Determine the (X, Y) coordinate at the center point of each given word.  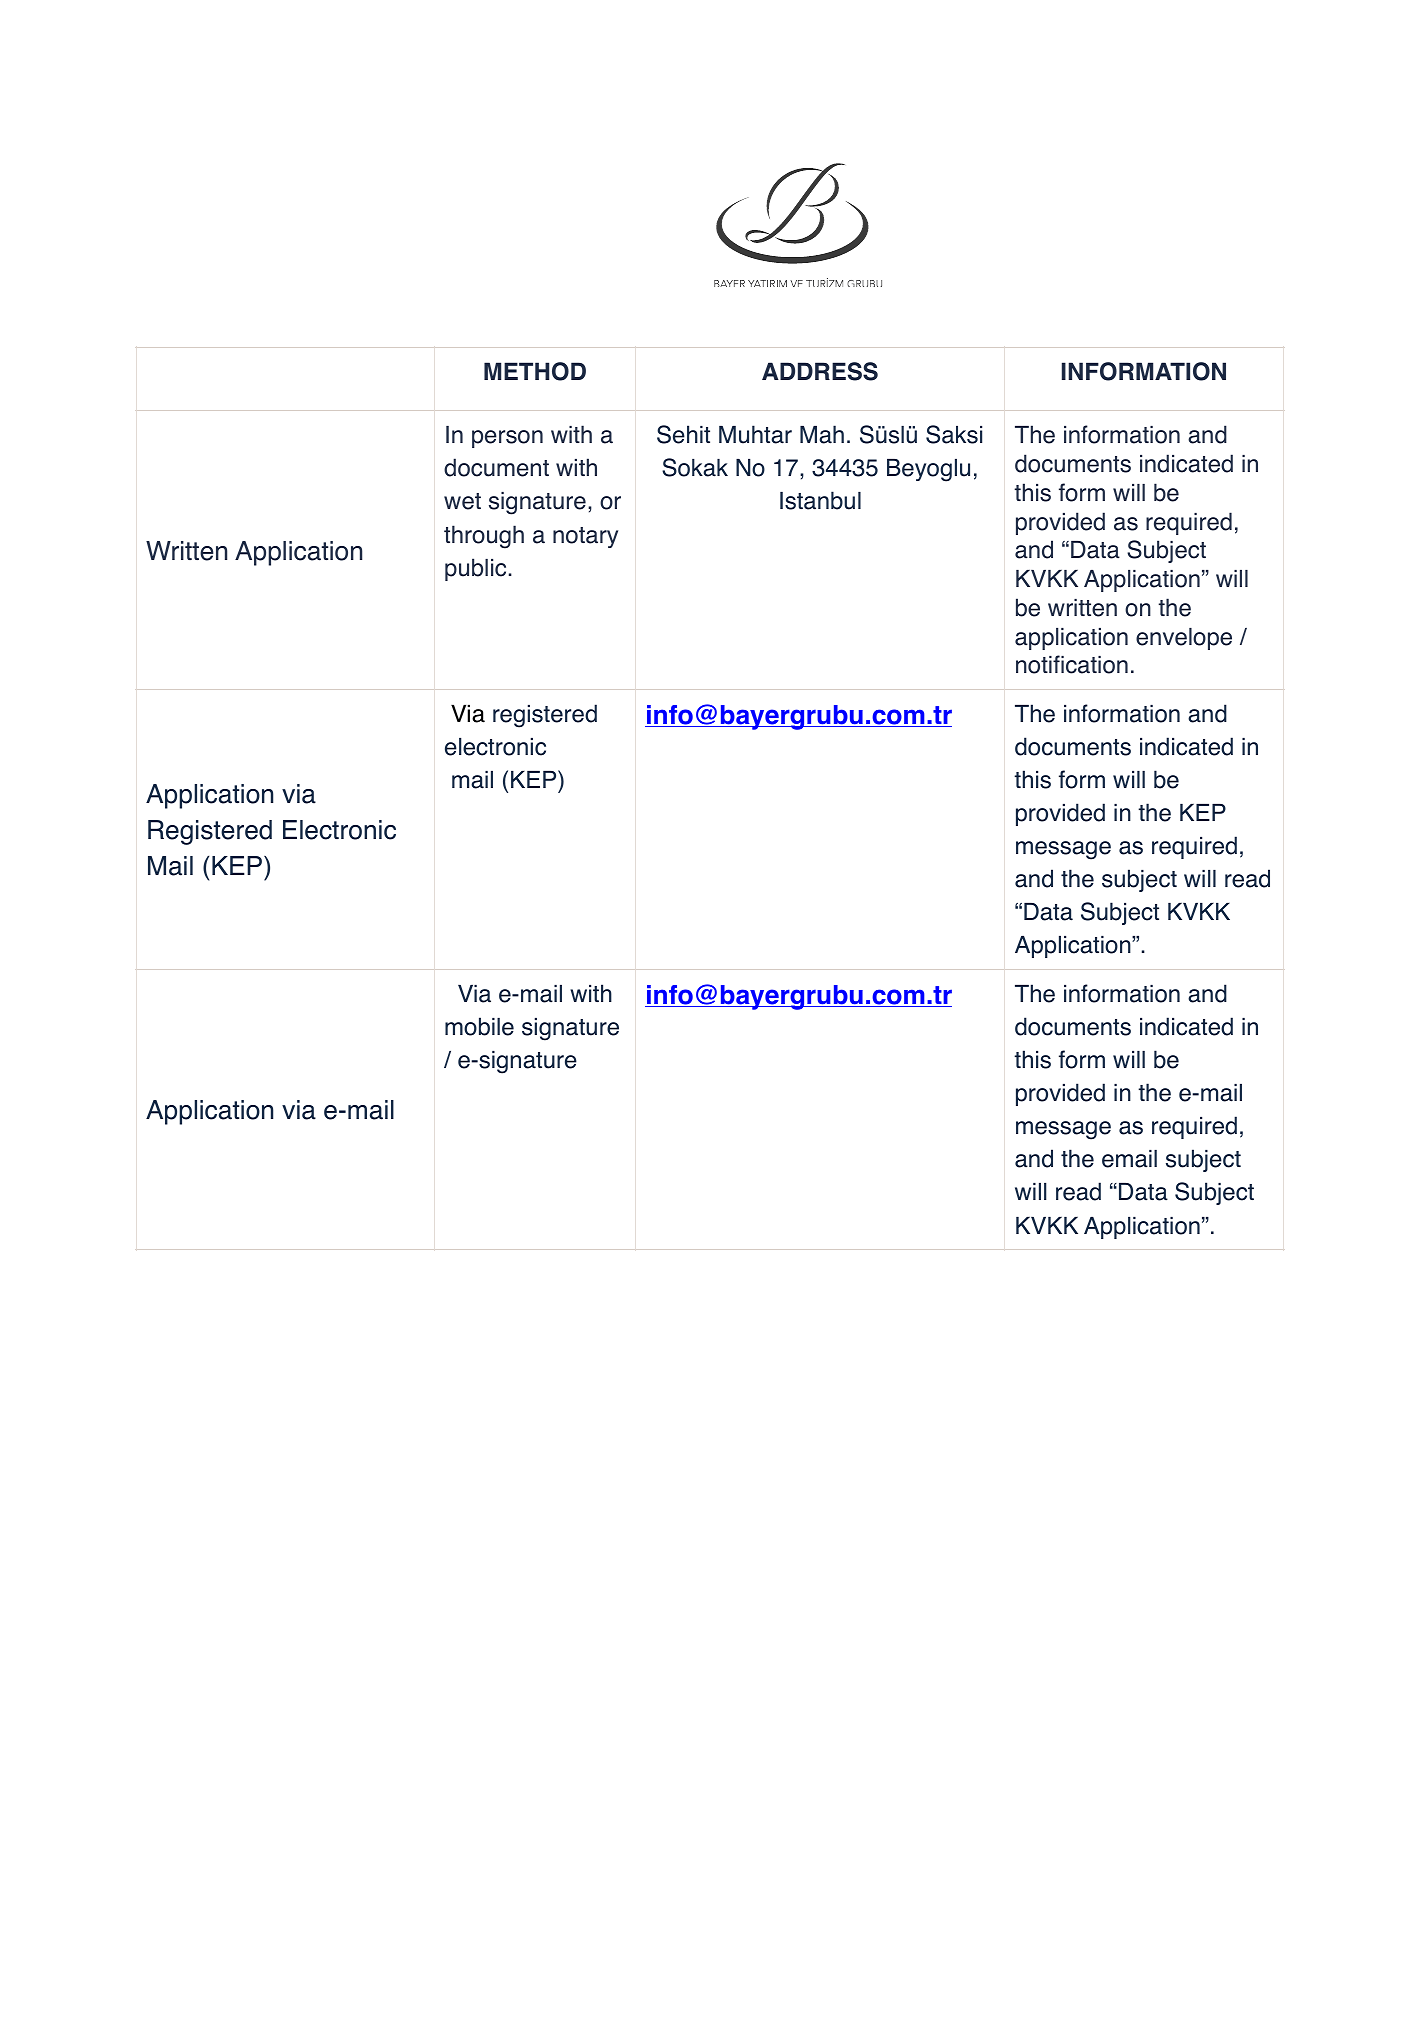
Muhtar (755, 434)
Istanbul (820, 500)
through (484, 537)
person (507, 439)
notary (585, 537)
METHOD (535, 371)
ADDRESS (820, 371)
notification (1072, 664)
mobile (479, 1026)
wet (462, 501)
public (475, 569)
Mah (822, 434)
